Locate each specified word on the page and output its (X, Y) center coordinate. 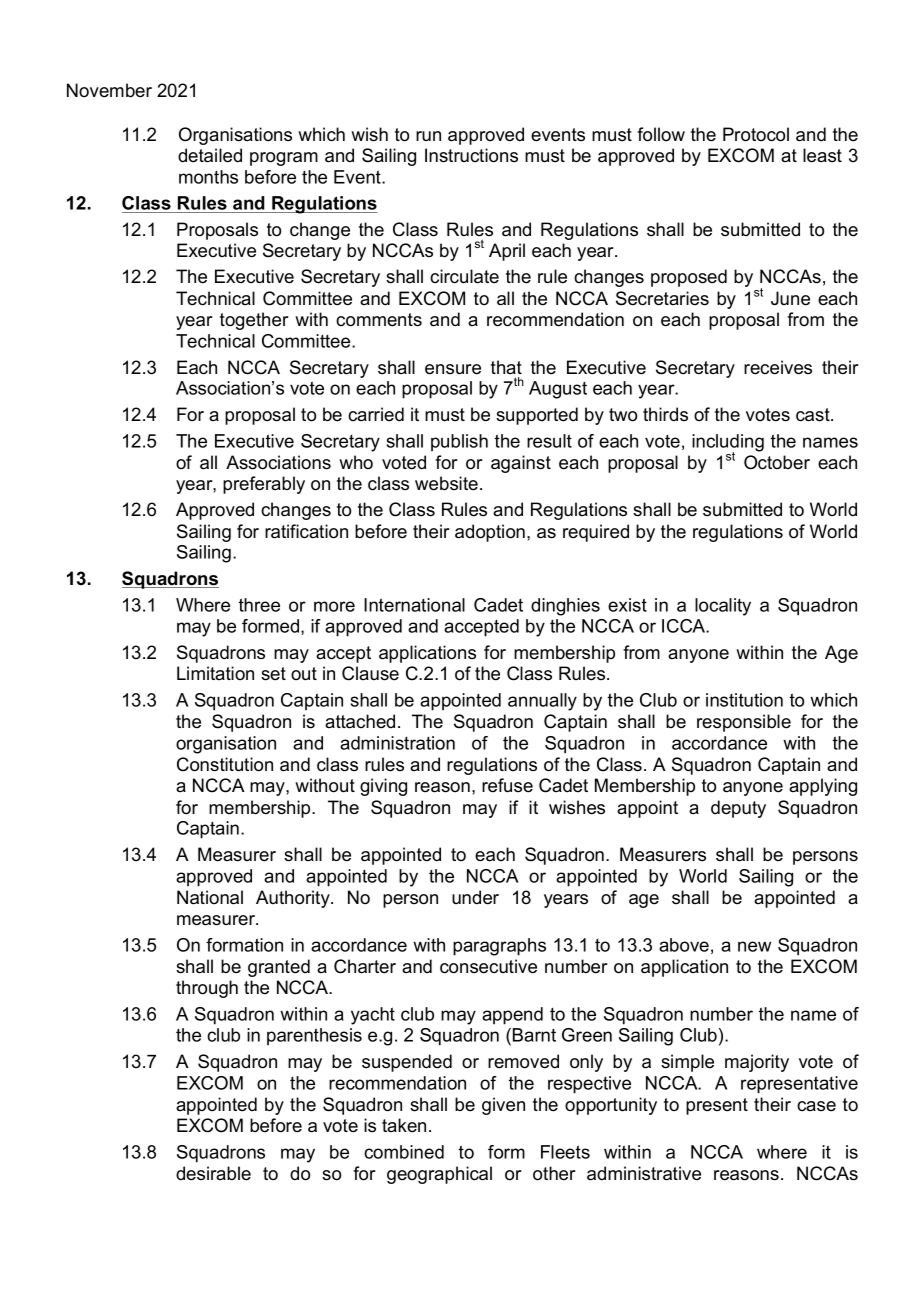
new (754, 946)
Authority (294, 899)
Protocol (756, 134)
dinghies (565, 607)
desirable (213, 1173)
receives (778, 367)
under (475, 897)
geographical (439, 1175)
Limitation (215, 673)
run (428, 136)
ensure (453, 369)
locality (723, 607)
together (254, 321)
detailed (210, 155)
